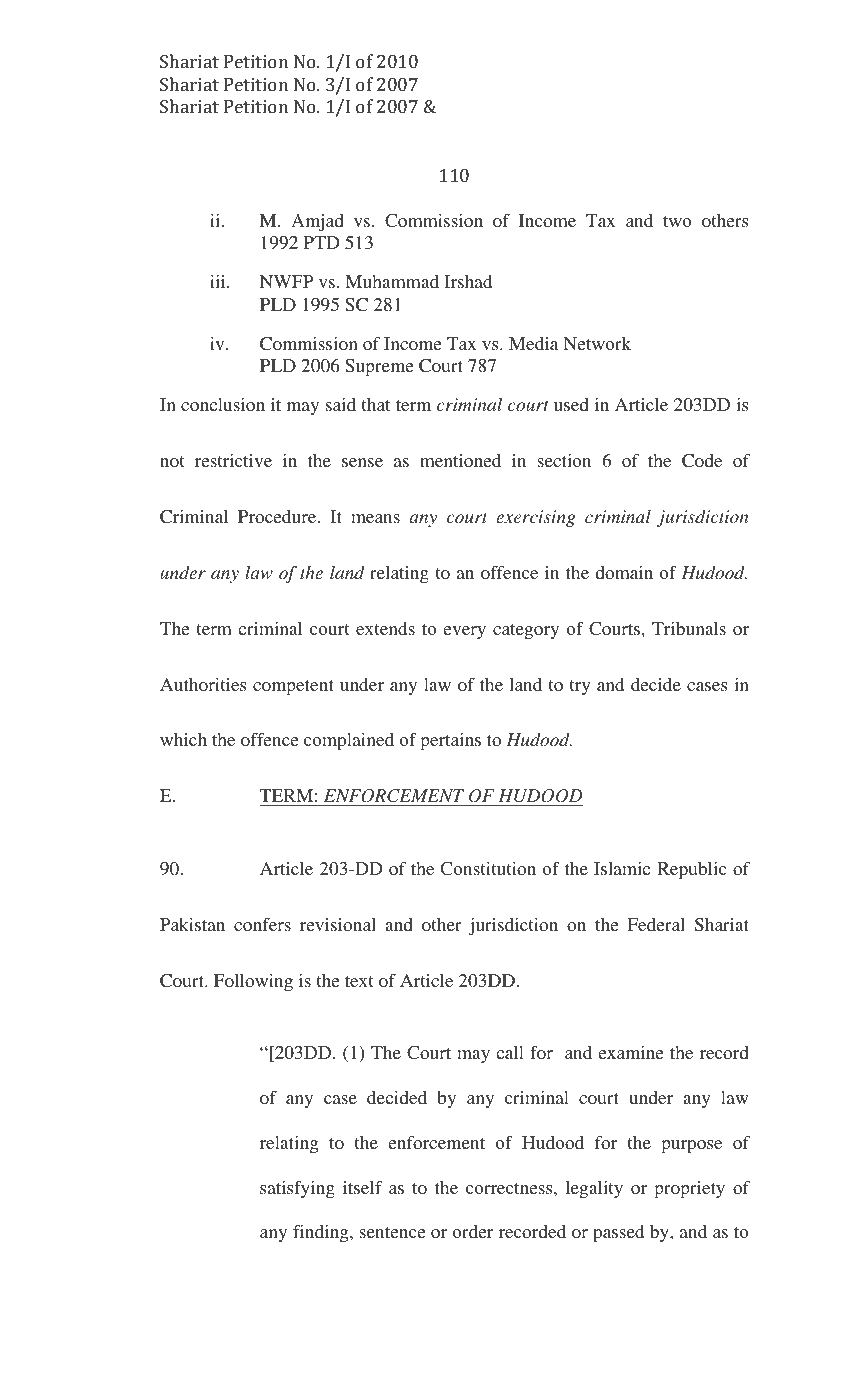 The height and width of the screenshot is (1400, 849). Describe the element at coordinates (597, 343) in the screenshot. I see `Network` at that location.
